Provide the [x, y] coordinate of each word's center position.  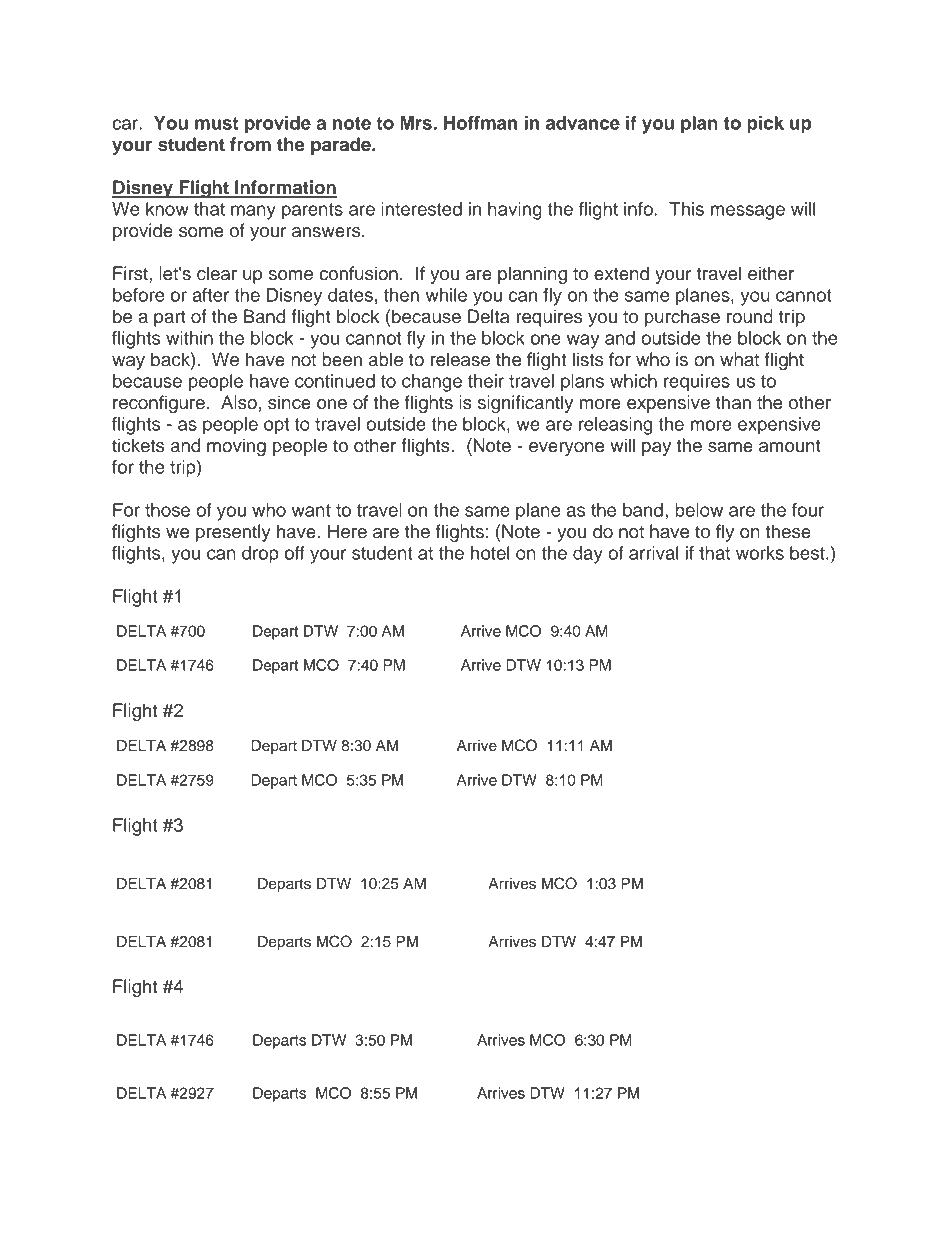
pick [765, 125]
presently [233, 533]
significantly [525, 404]
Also [239, 402]
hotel [490, 553]
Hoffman [480, 123]
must [216, 123]
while [446, 295]
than [733, 402]
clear [217, 273]
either [771, 273]
